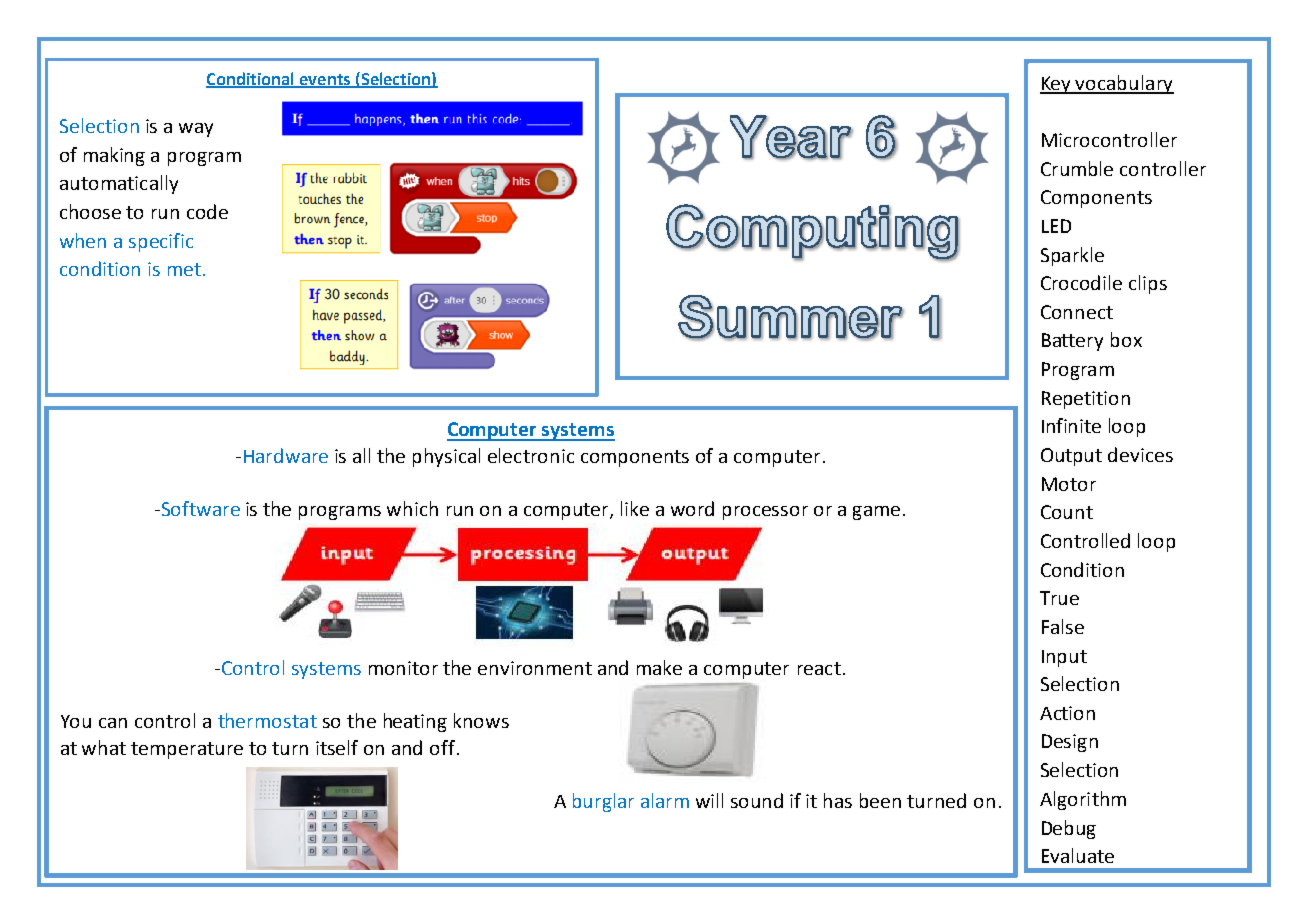 The height and width of the page is (924, 1308). Describe the element at coordinates (184, 269) in the page. I see `met` at that location.
